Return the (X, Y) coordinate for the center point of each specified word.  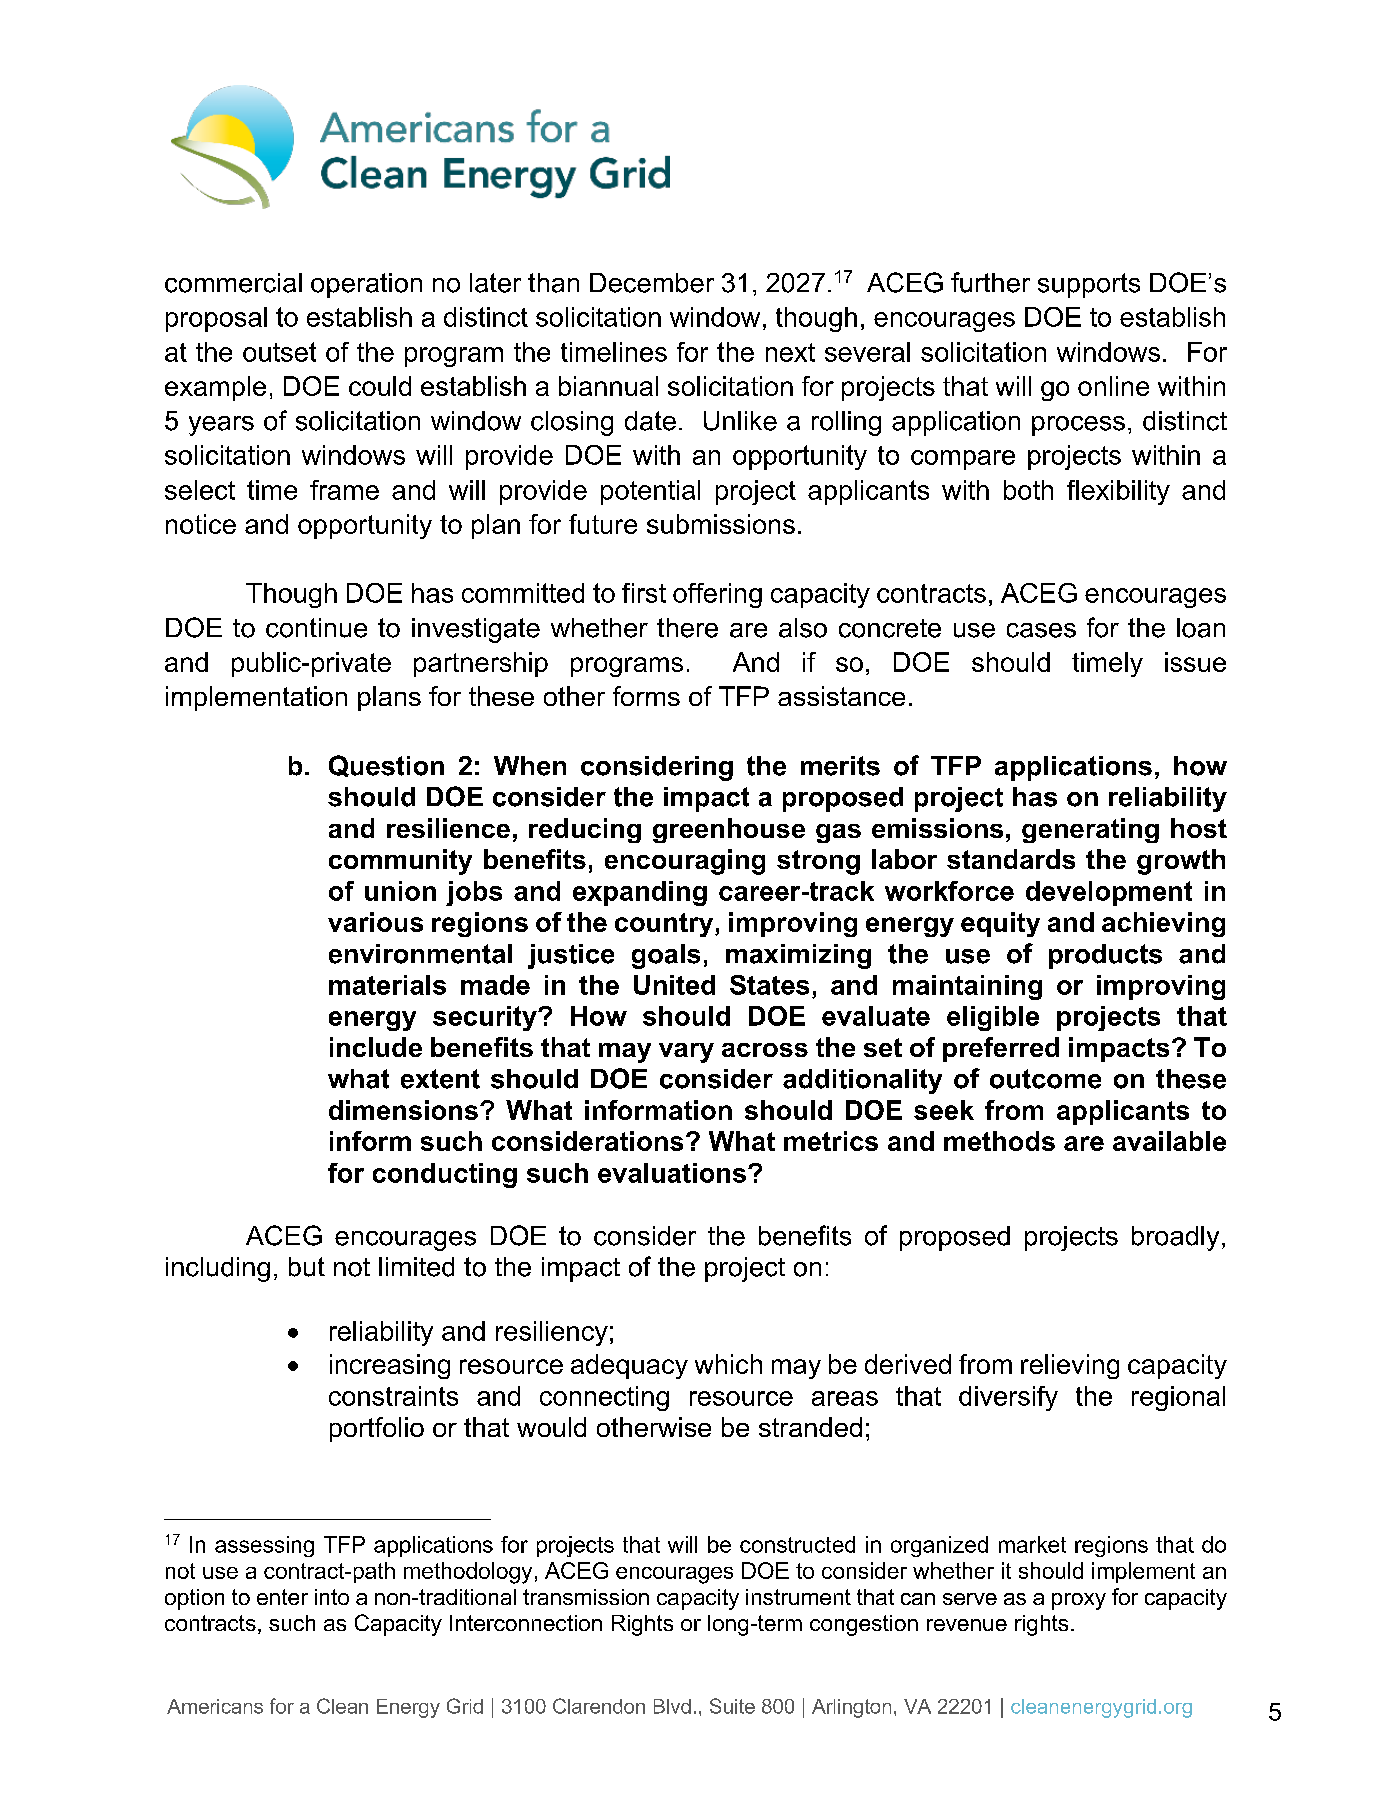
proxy (1079, 1601)
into (332, 1597)
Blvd (672, 1706)
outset (279, 352)
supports (1089, 285)
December (652, 283)
